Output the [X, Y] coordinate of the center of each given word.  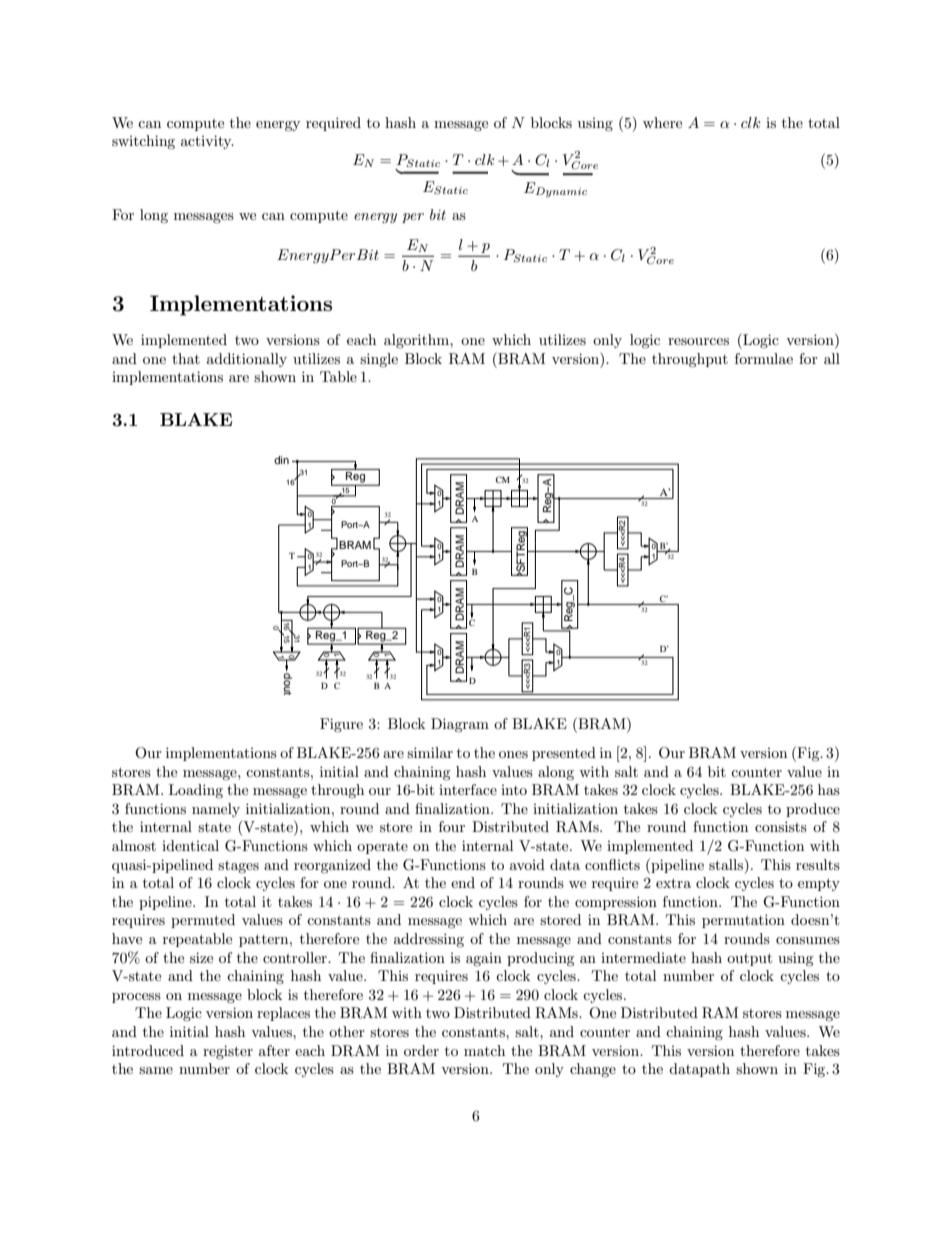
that [186, 358]
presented [564, 754]
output [749, 959]
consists [781, 826]
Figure [341, 725]
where [662, 122]
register [228, 1052]
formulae [764, 358]
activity [207, 142]
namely [216, 810]
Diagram [460, 725]
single [379, 360]
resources [698, 341]
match [484, 1050]
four [452, 826]
